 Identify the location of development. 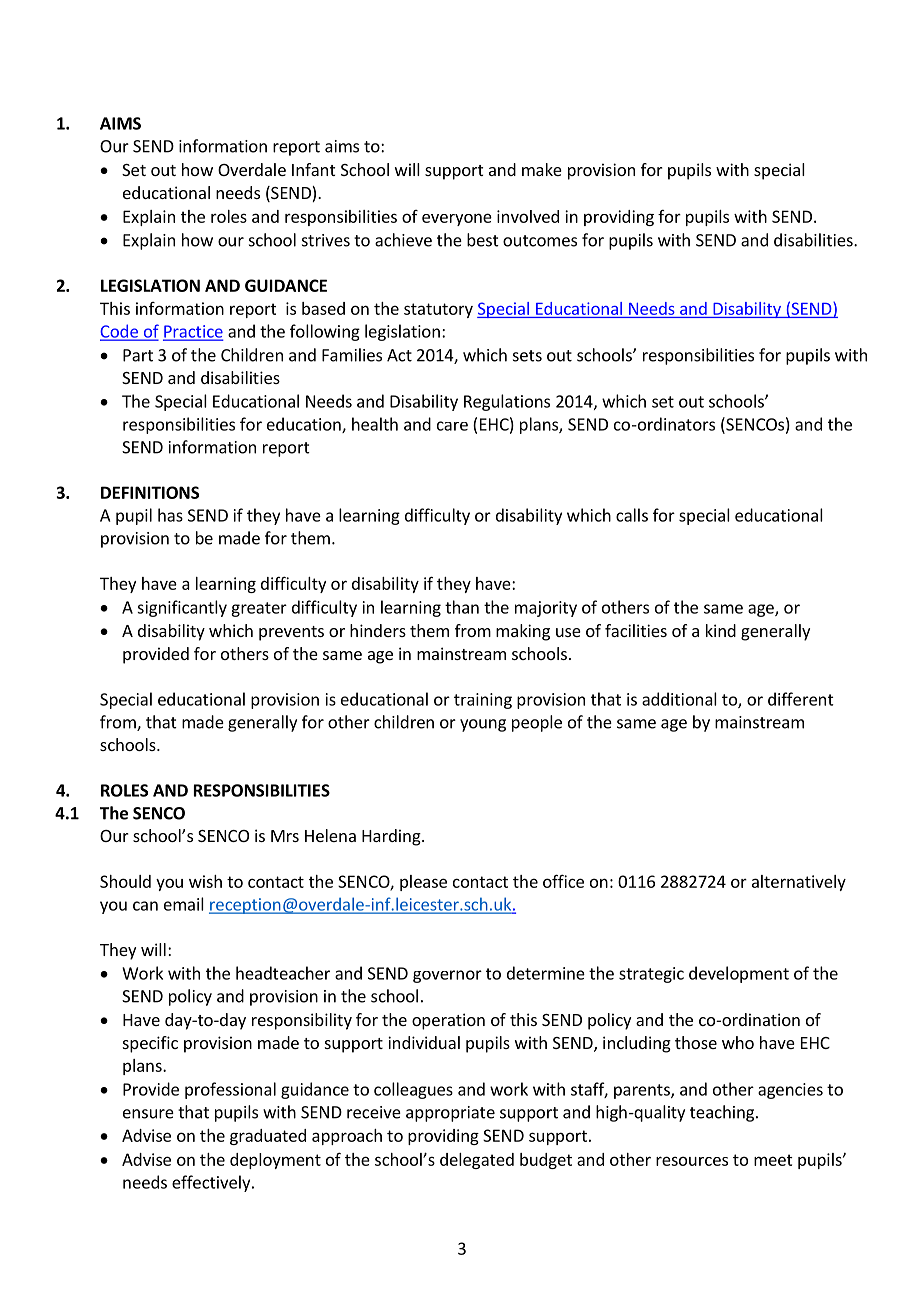
(739, 974).
